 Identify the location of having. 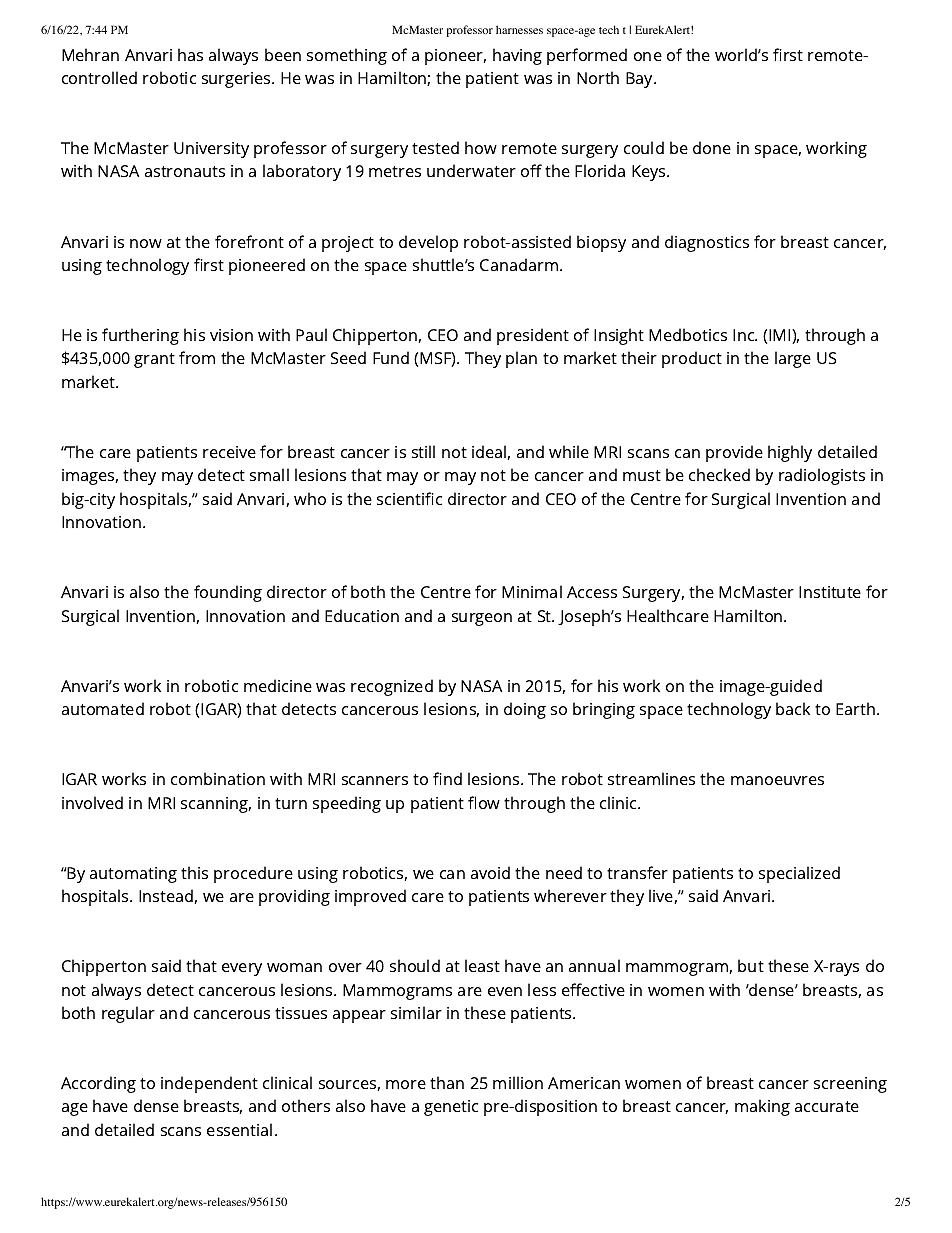
(517, 56).
